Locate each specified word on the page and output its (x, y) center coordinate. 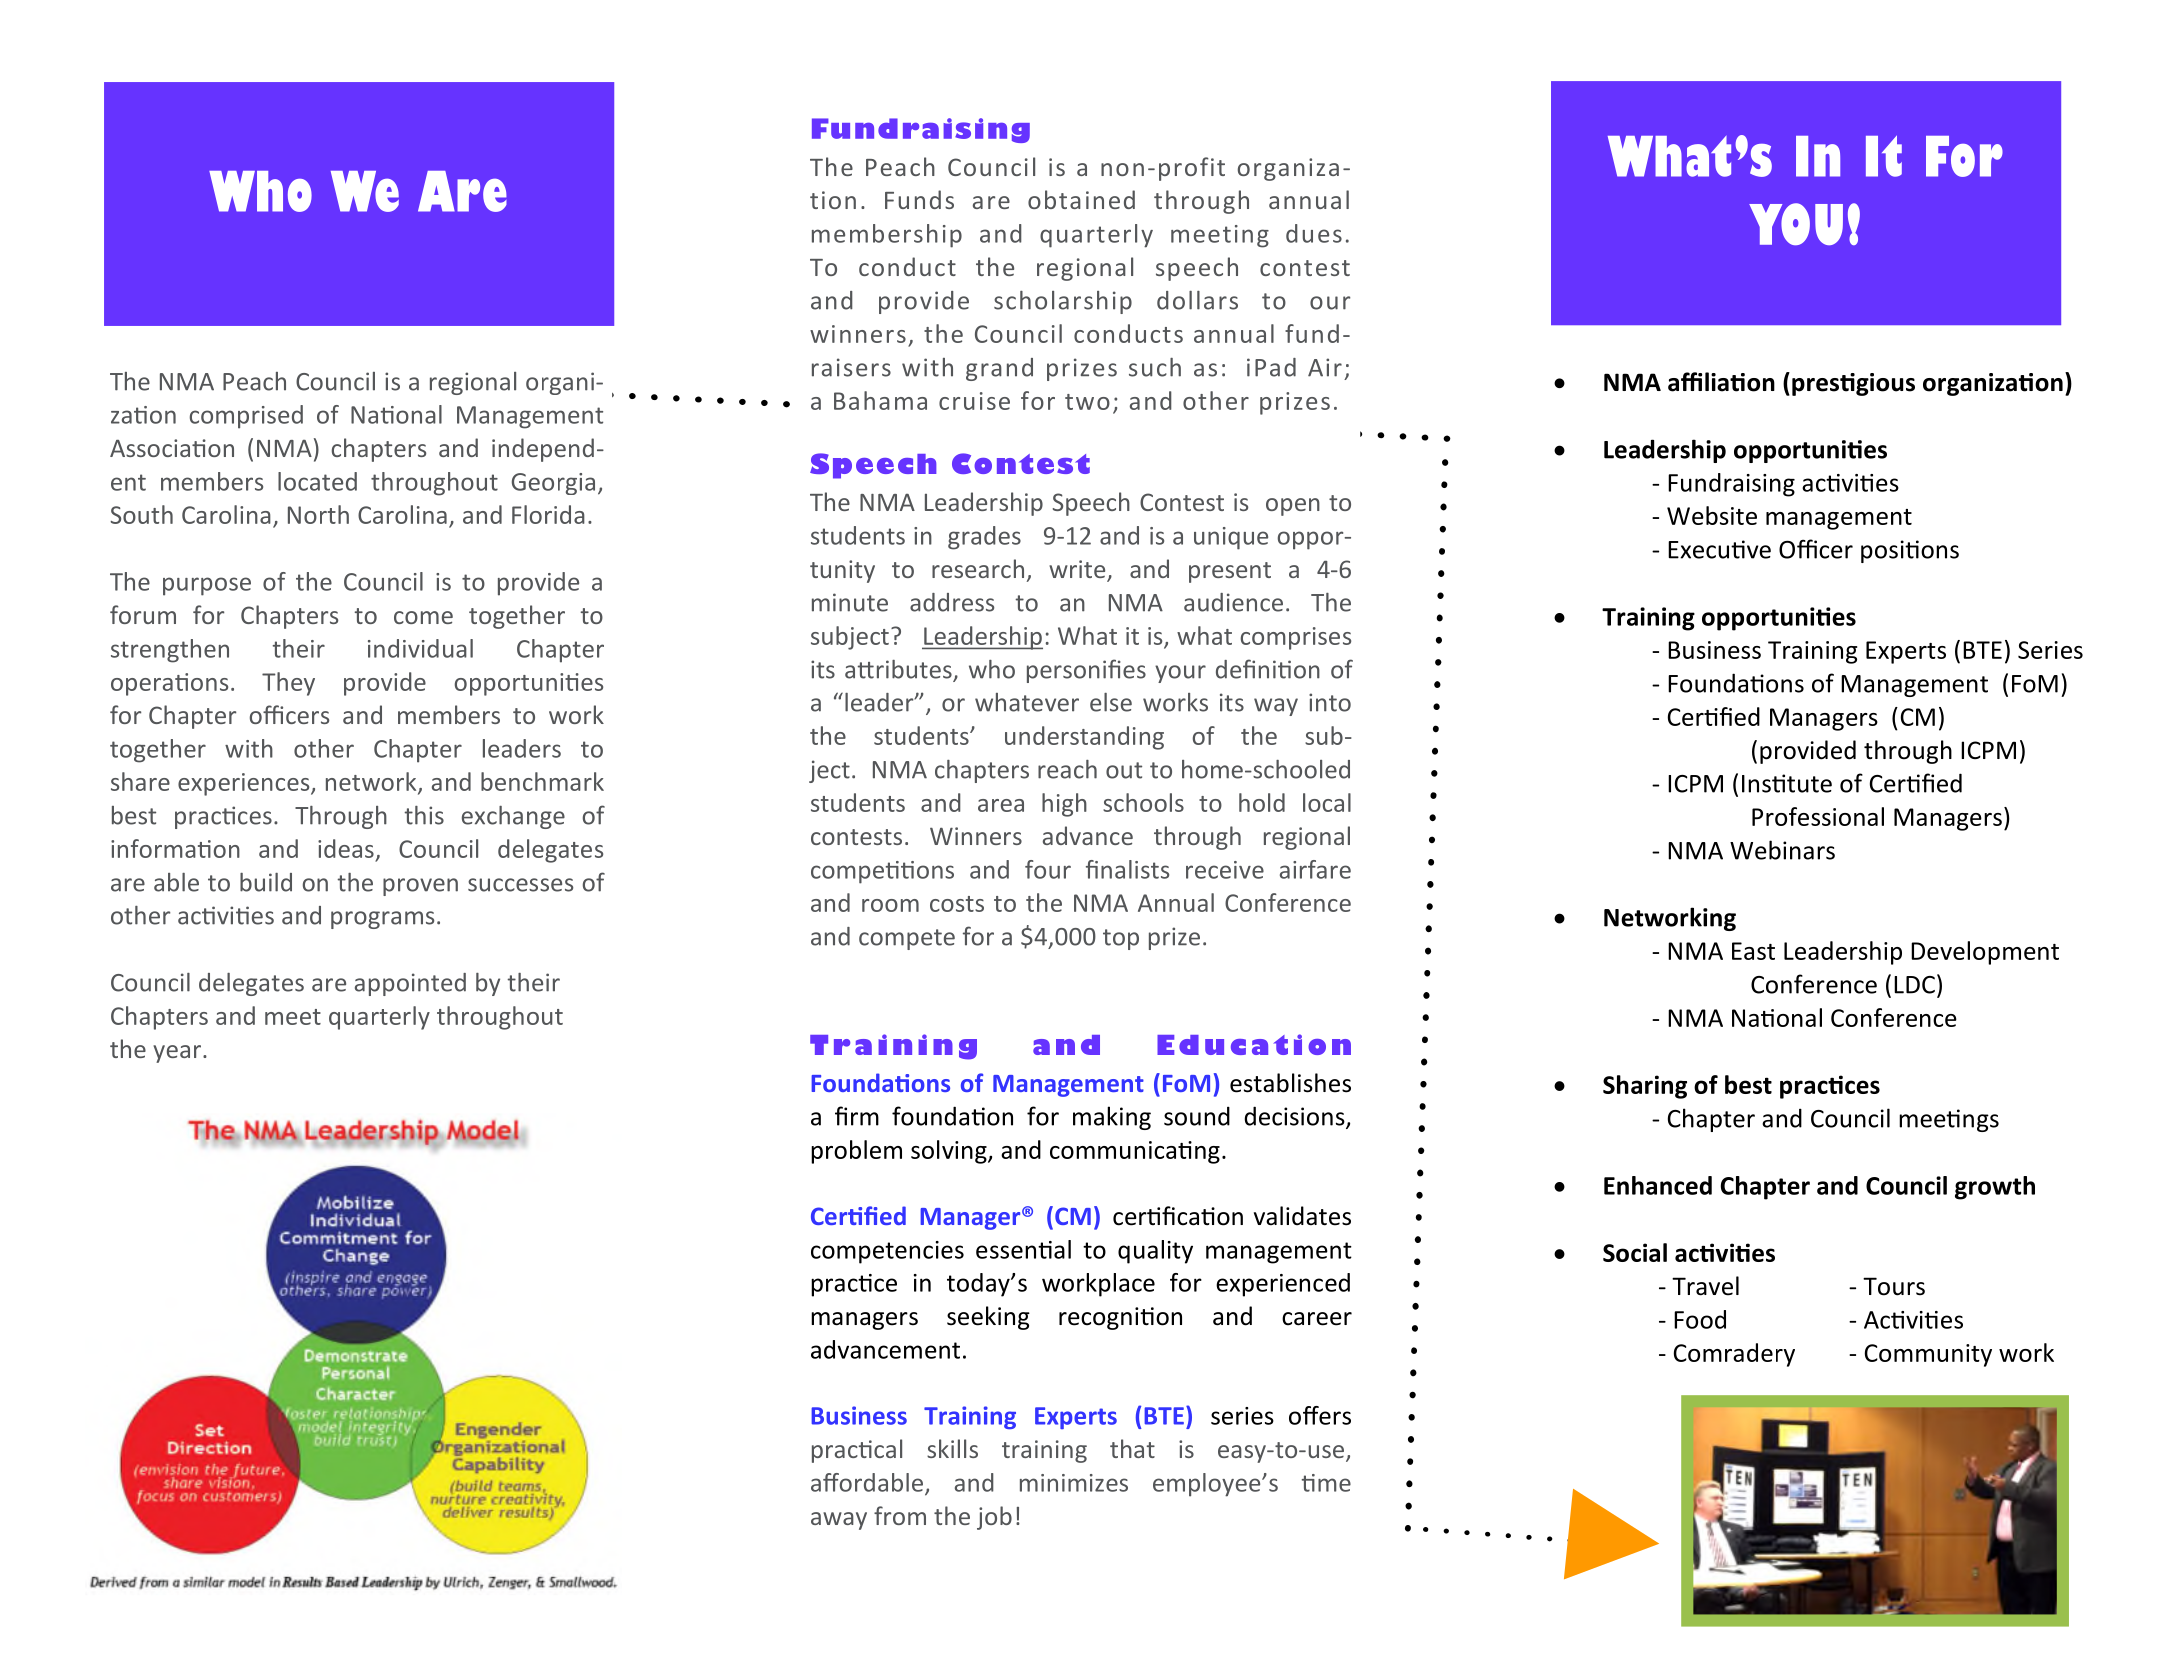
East (1753, 951)
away (839, 1521)
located (317, 481)
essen (1007, 1252)
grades (984, 538)
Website (1712, 515)
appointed (410, 984)
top (1121, 939)
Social (1635, 1252)
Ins (1757, 784)
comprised (246, 417)
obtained (1081, 199)
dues (1314, 233)
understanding (1084, 738)
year (178, 1054)
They (288, 684)
